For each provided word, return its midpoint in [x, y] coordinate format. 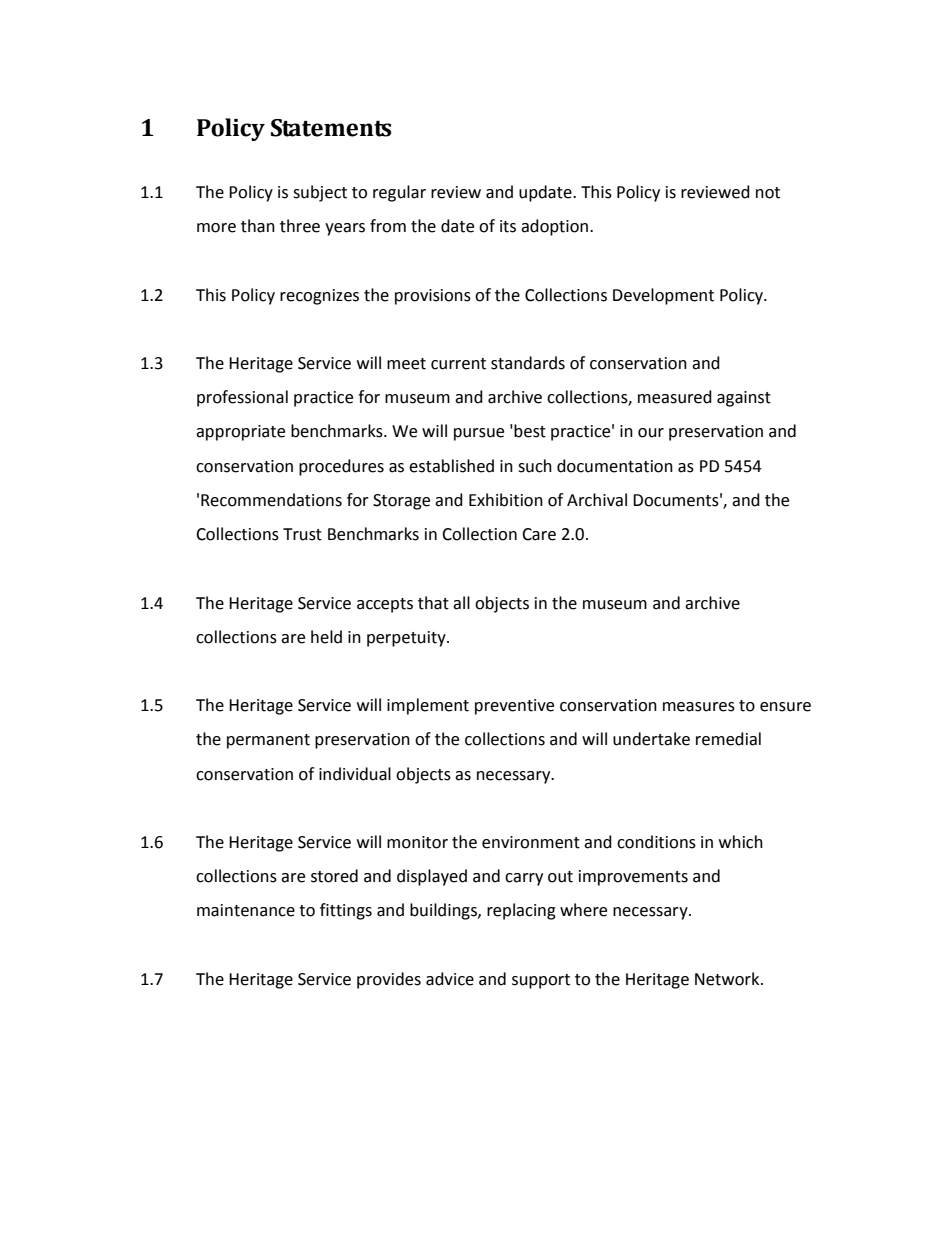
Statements [331, 128]
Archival [597, 500]
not [768, 193]
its [508, 226]
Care [539, 534]
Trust [302, 534]
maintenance [246, 910]
